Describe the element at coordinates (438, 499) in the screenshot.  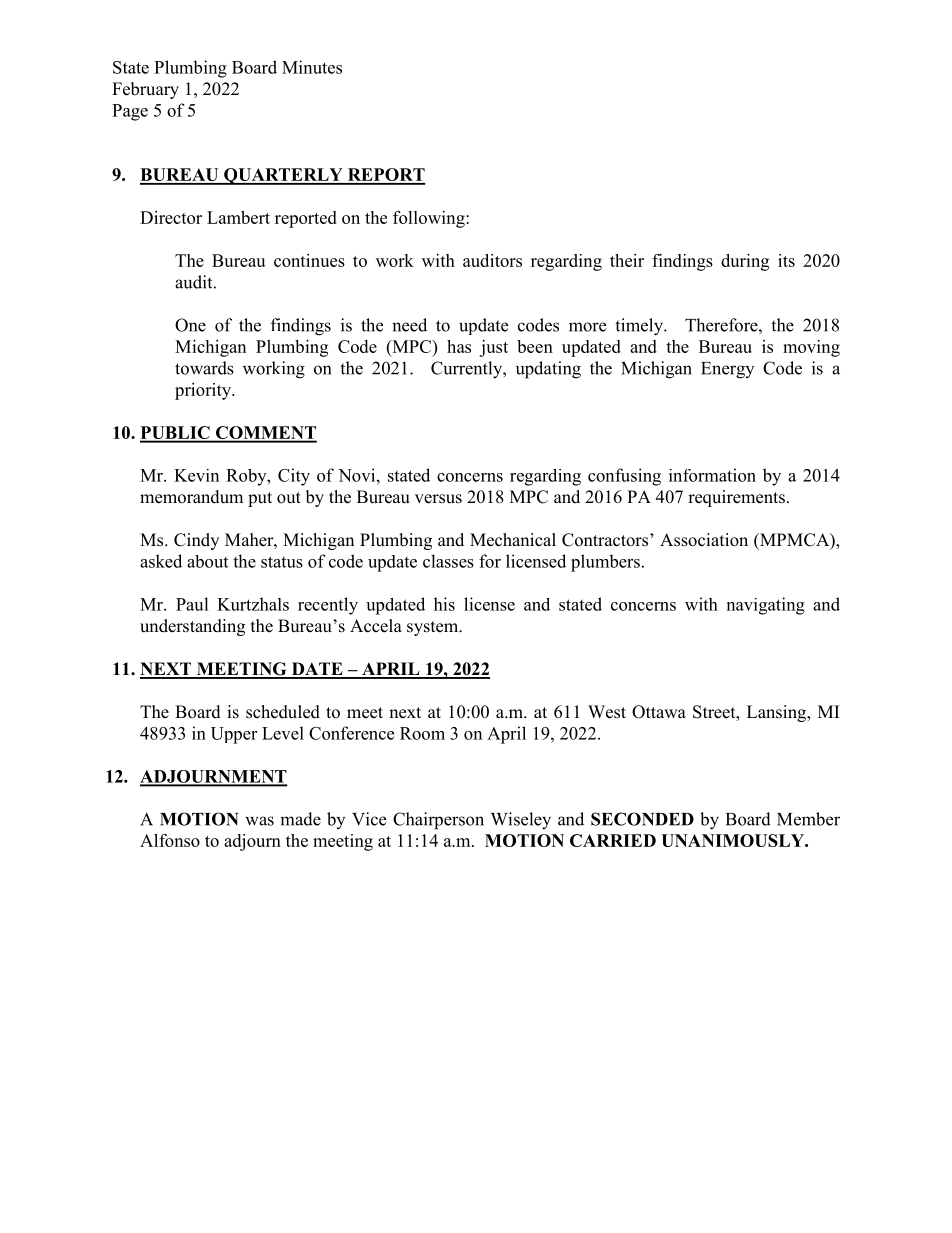
I see `versus` at that location.
